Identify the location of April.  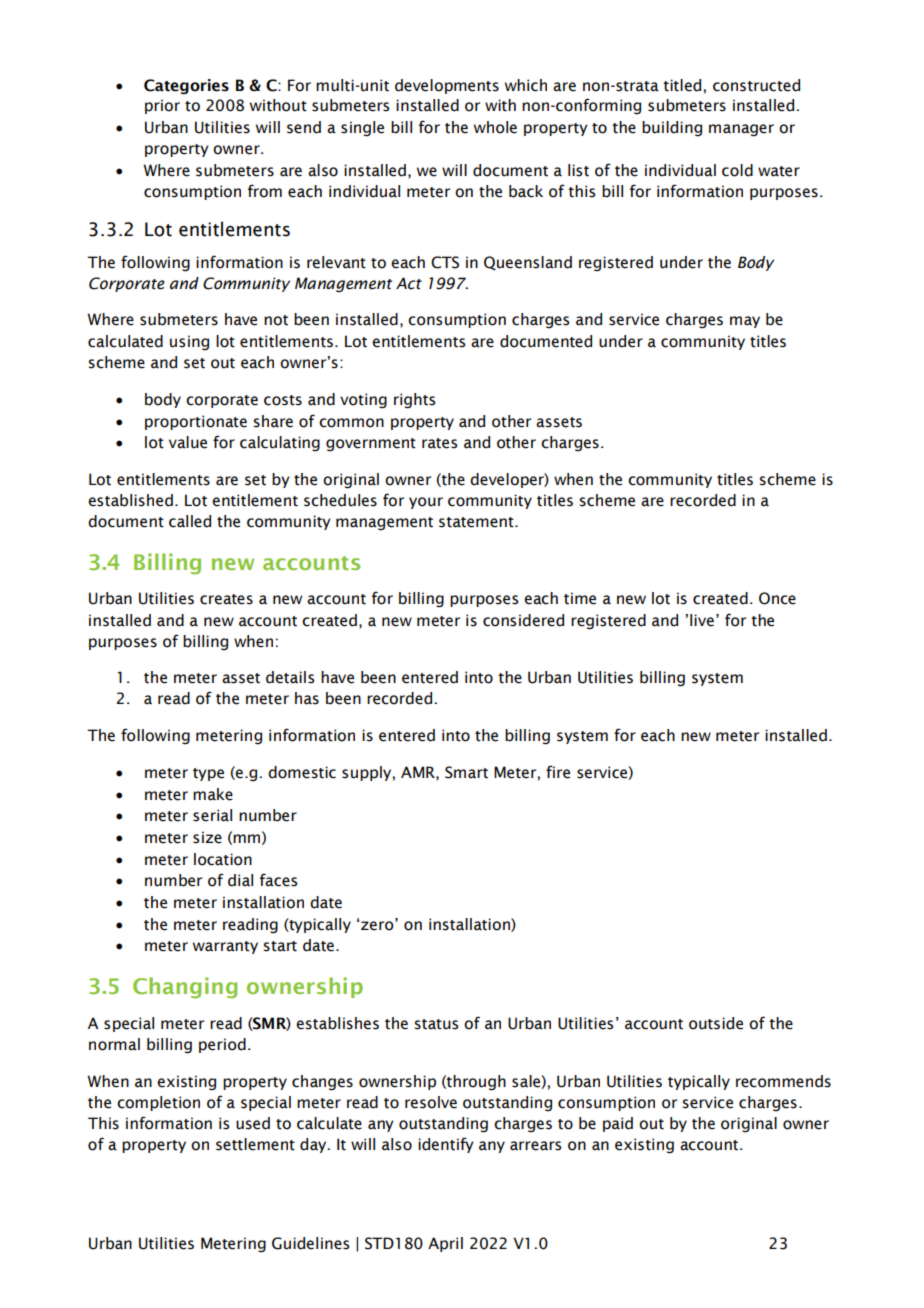
(445, 1244).
